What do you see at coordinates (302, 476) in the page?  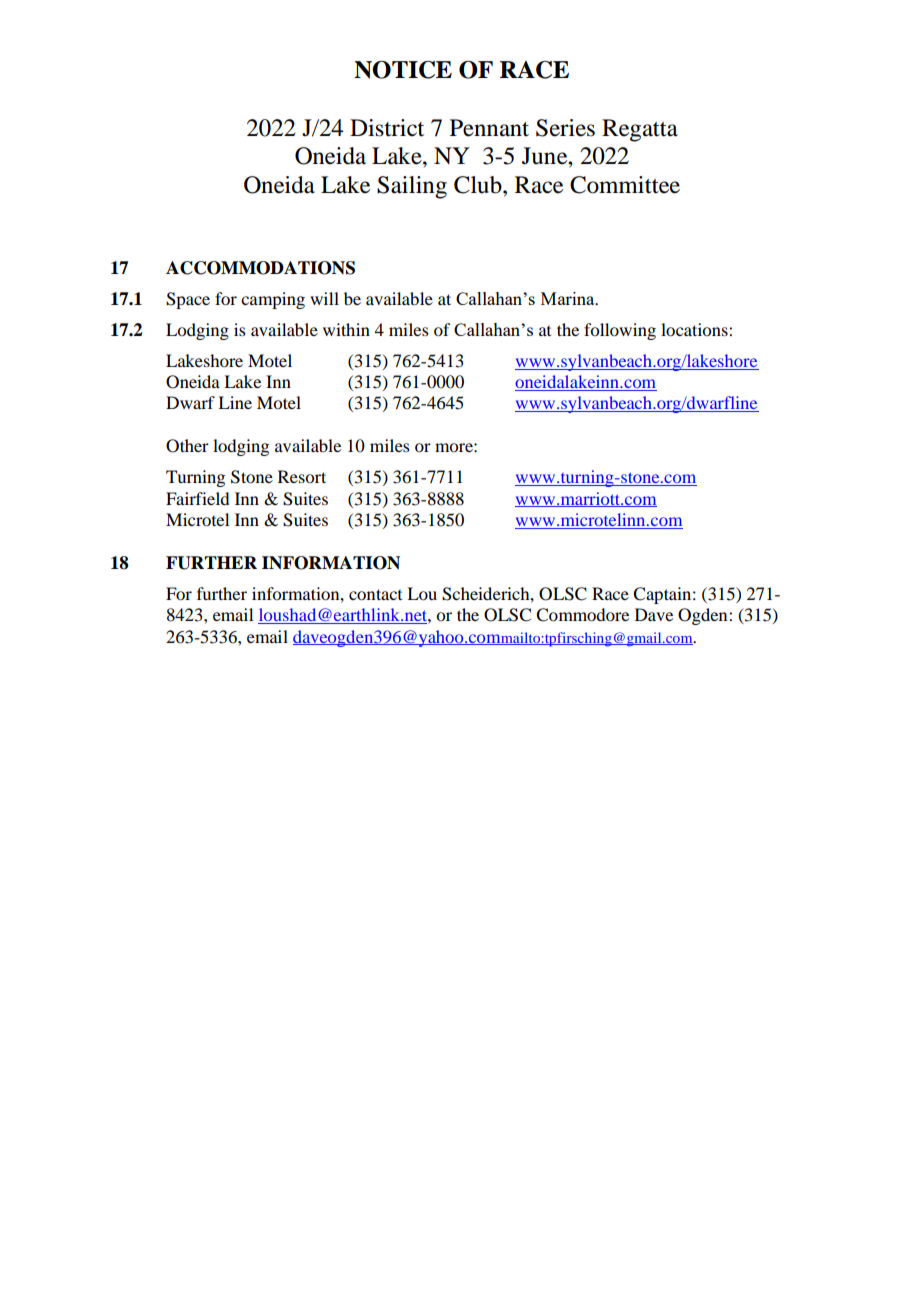 I see `Resort` at bounding box center [302, 476].
